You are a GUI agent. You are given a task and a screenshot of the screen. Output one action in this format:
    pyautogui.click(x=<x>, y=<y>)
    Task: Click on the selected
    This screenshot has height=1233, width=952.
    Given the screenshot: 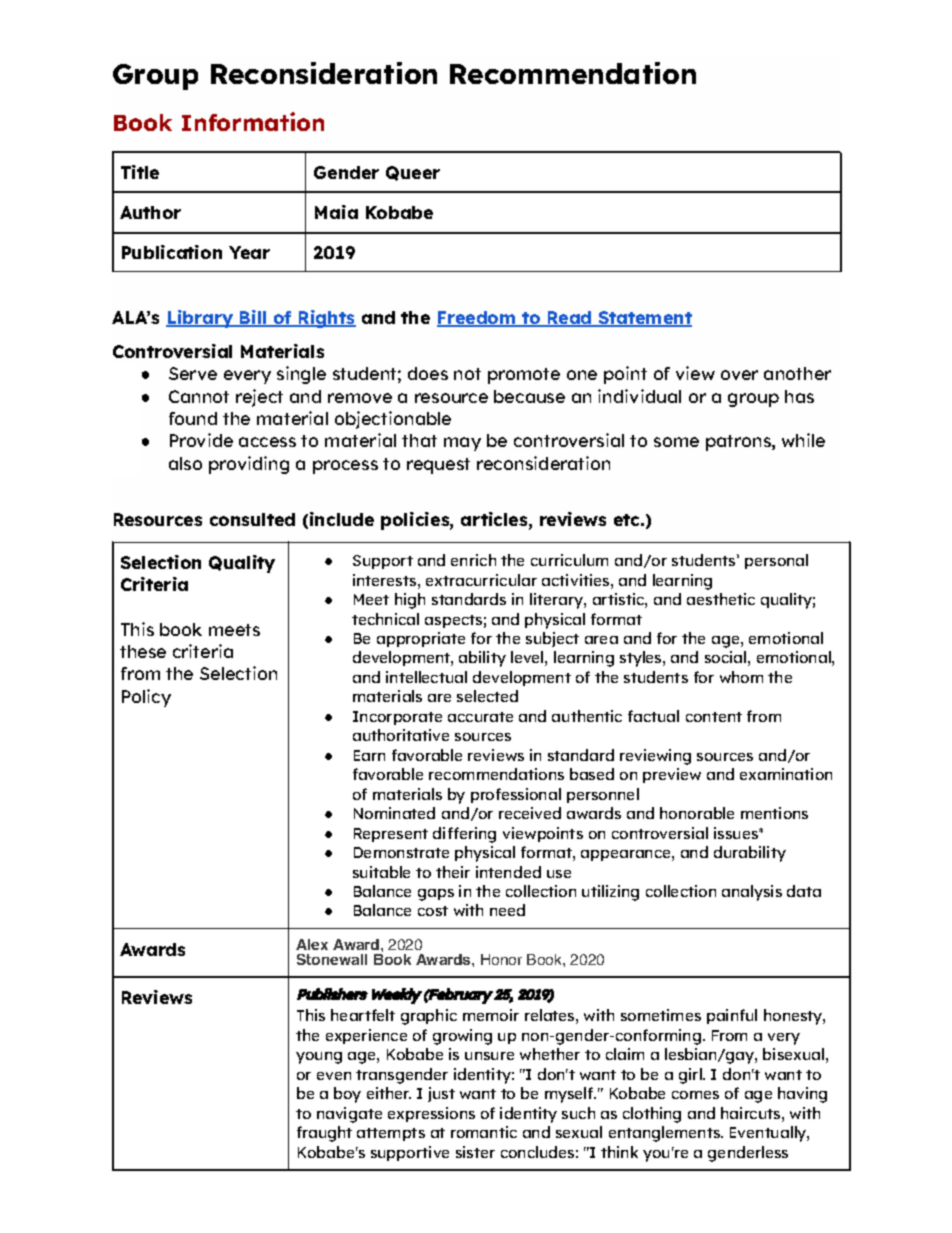 What is the action you would take?
    pyautogui.click(x=487, y=696)
